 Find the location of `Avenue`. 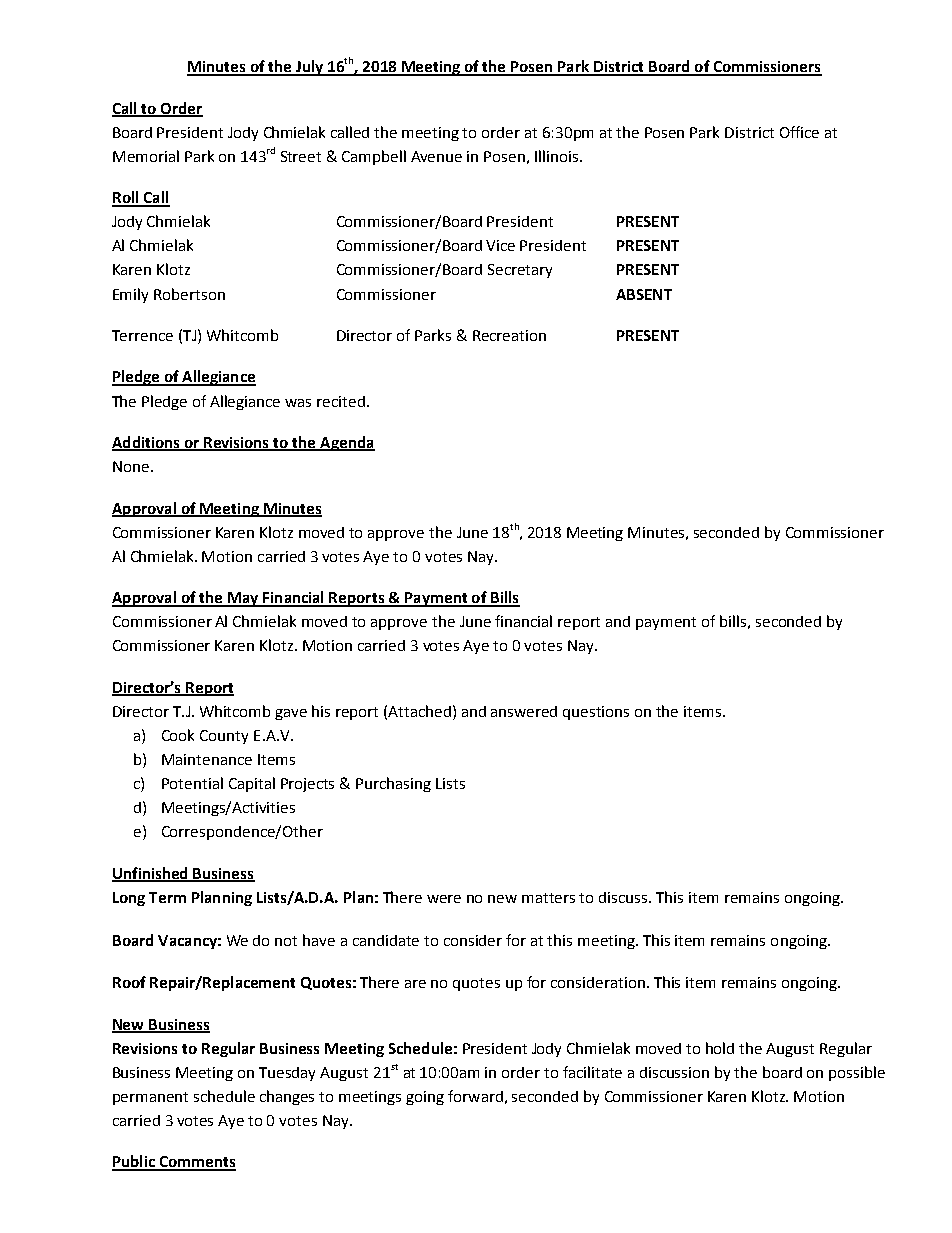

Avenue is located at coordinates (436, 156).
